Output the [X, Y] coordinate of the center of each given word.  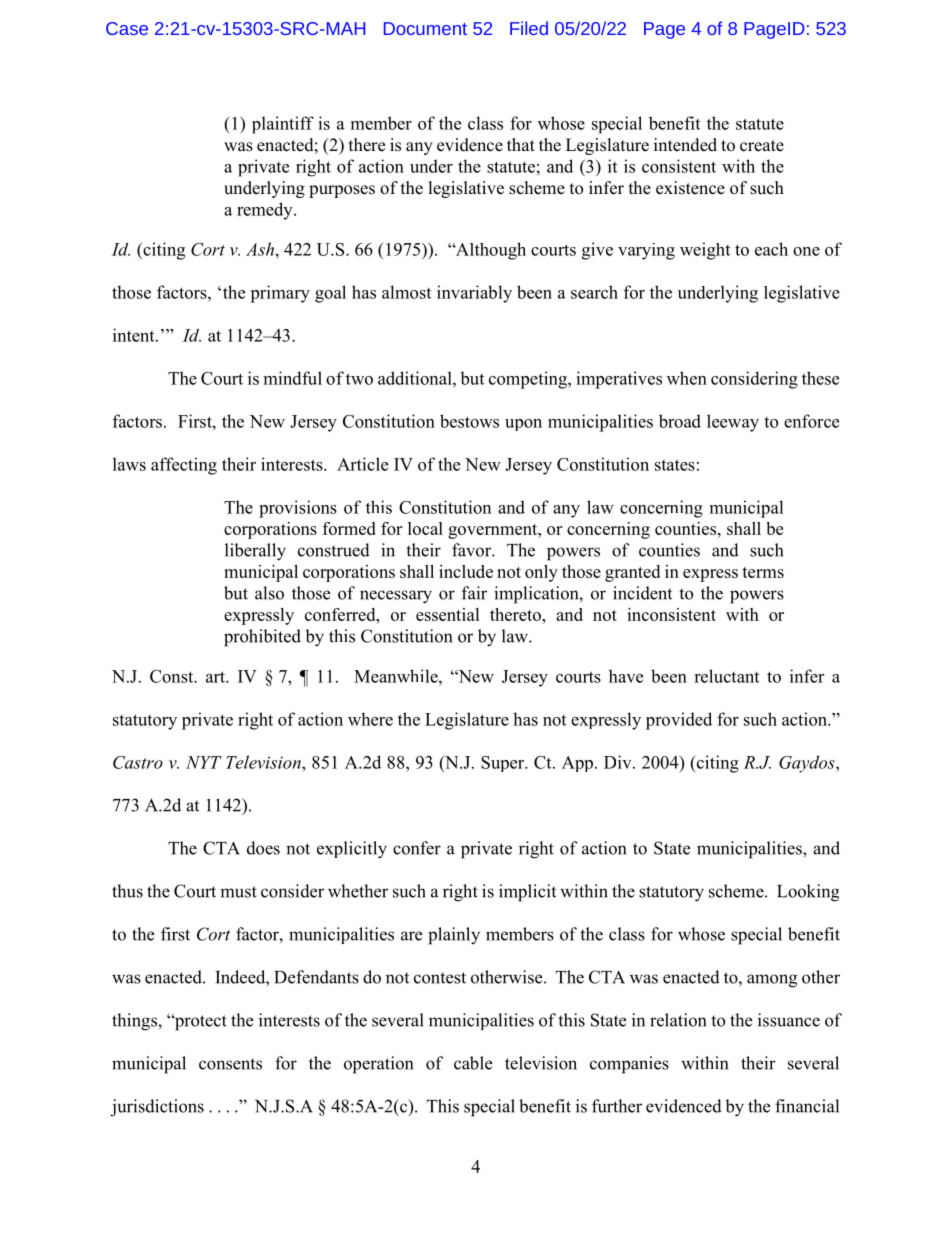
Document [425, 28]
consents [230, 1064]
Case [127, 28]
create [762, 146]
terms [763, 572]
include [466, 571]
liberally [255, 552]
